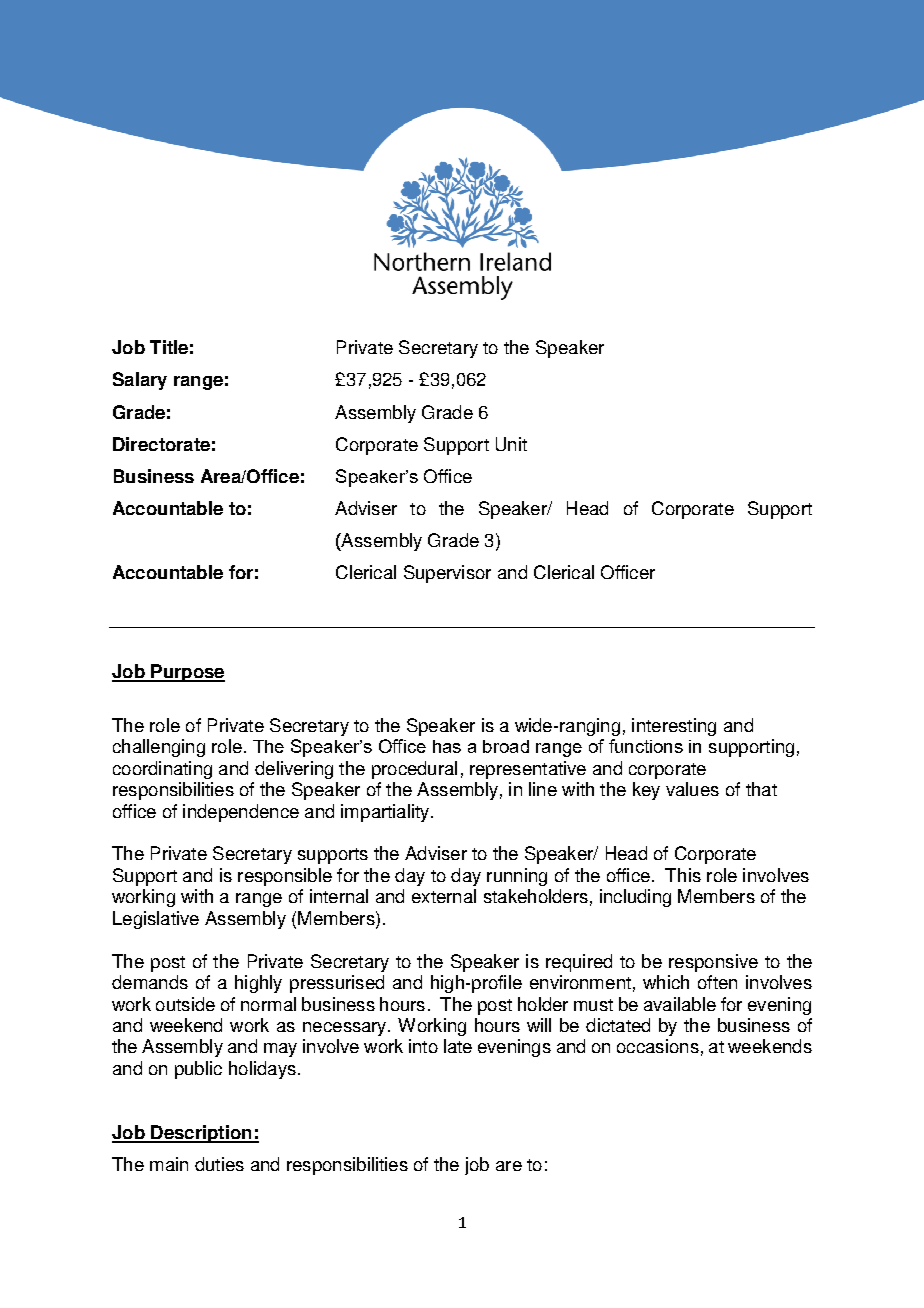  Describe the element at coordinates (201, 1134) in the page. I see `Description` at that location.
